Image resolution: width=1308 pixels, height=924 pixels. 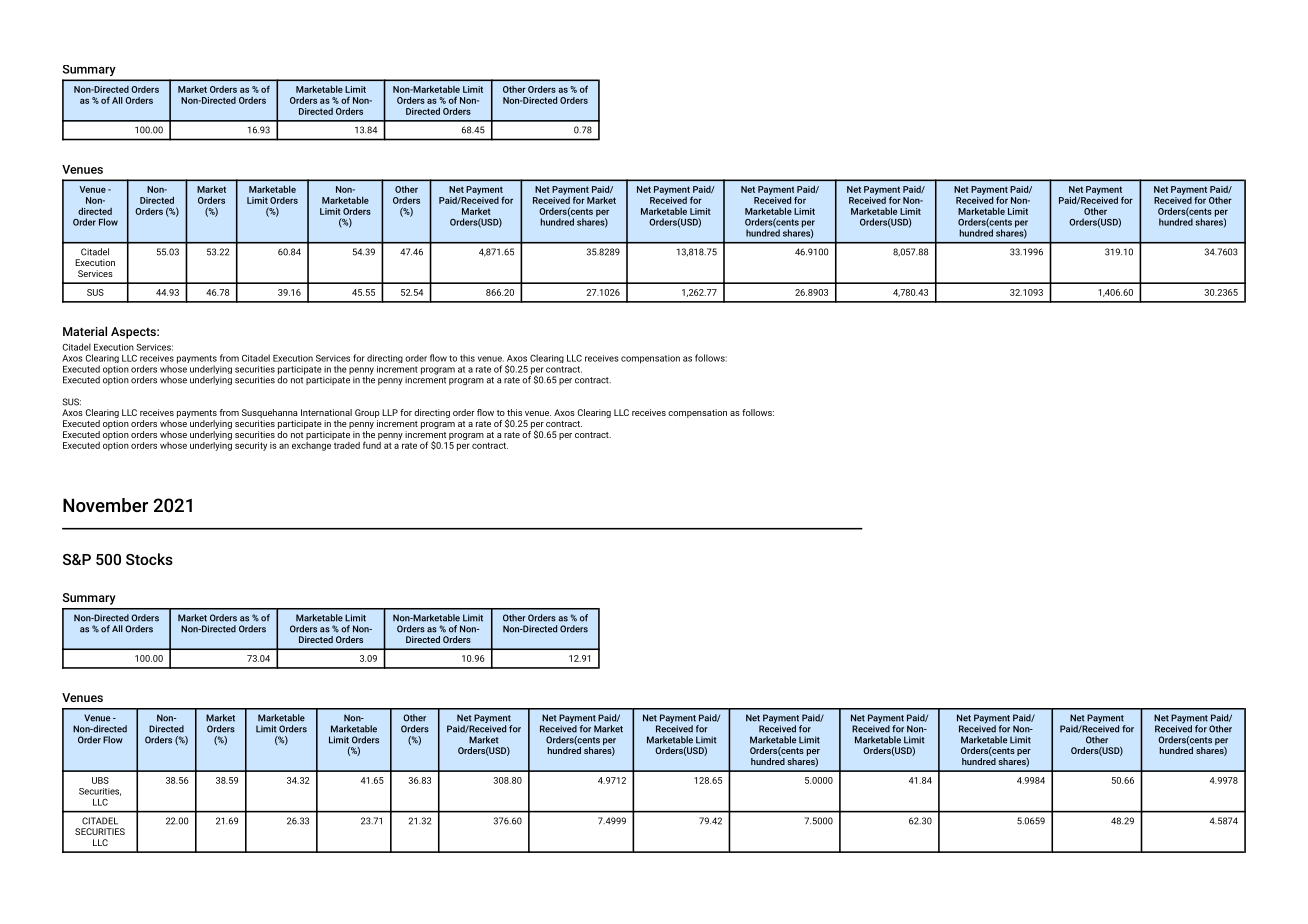 I want to click on security, so click(x=251, y=446).
